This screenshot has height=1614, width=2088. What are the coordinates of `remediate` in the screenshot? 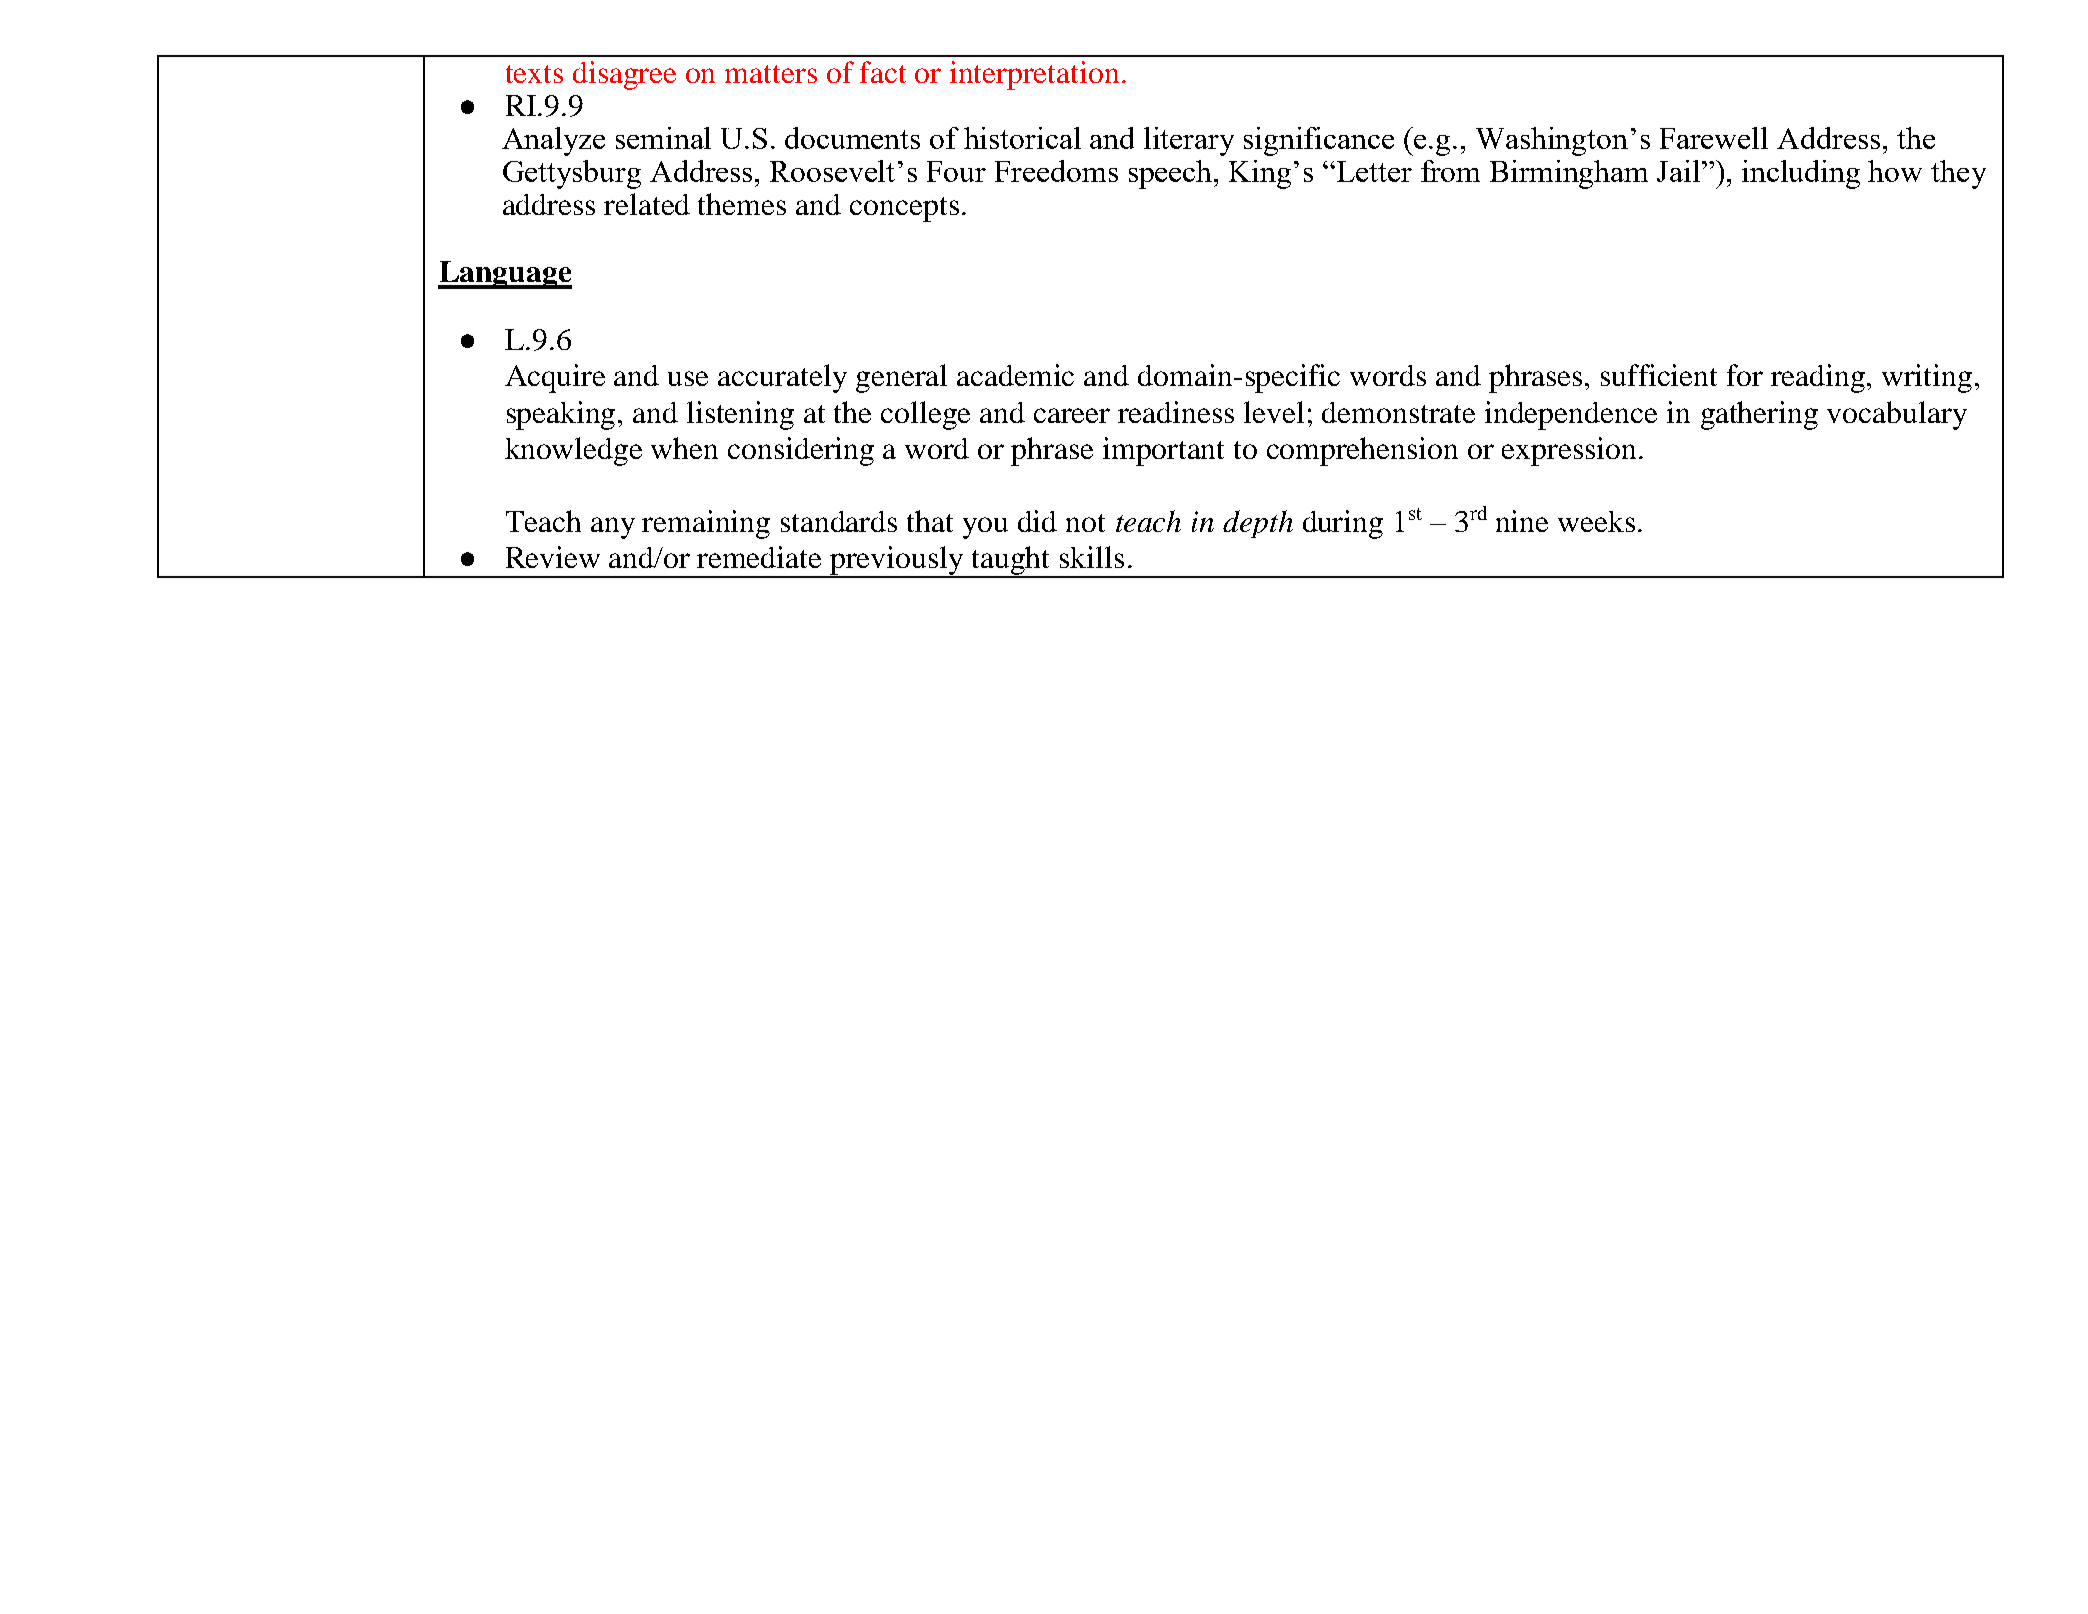 It's located at (759, 557).
